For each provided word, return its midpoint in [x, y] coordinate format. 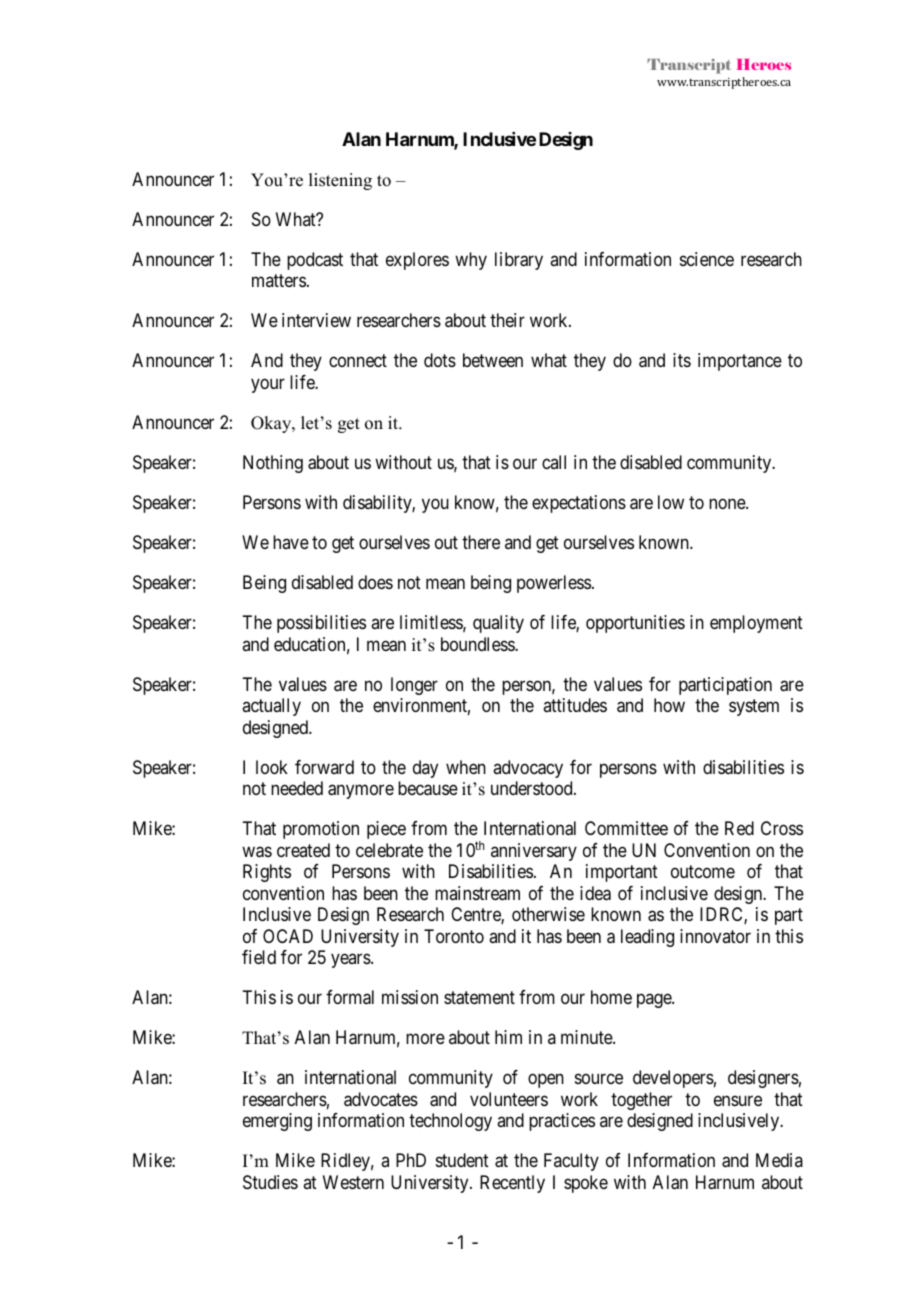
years [351, 961]
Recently [512, 1184]
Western [353, 1182]
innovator [715, 936]
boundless [478, 644]
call [554, 462]
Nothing [273, 464]
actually [271, 707]
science [707, 259]
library [519, 261]
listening [340, 181]
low [671, 502]
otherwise [548, 914]
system [754, 708]
